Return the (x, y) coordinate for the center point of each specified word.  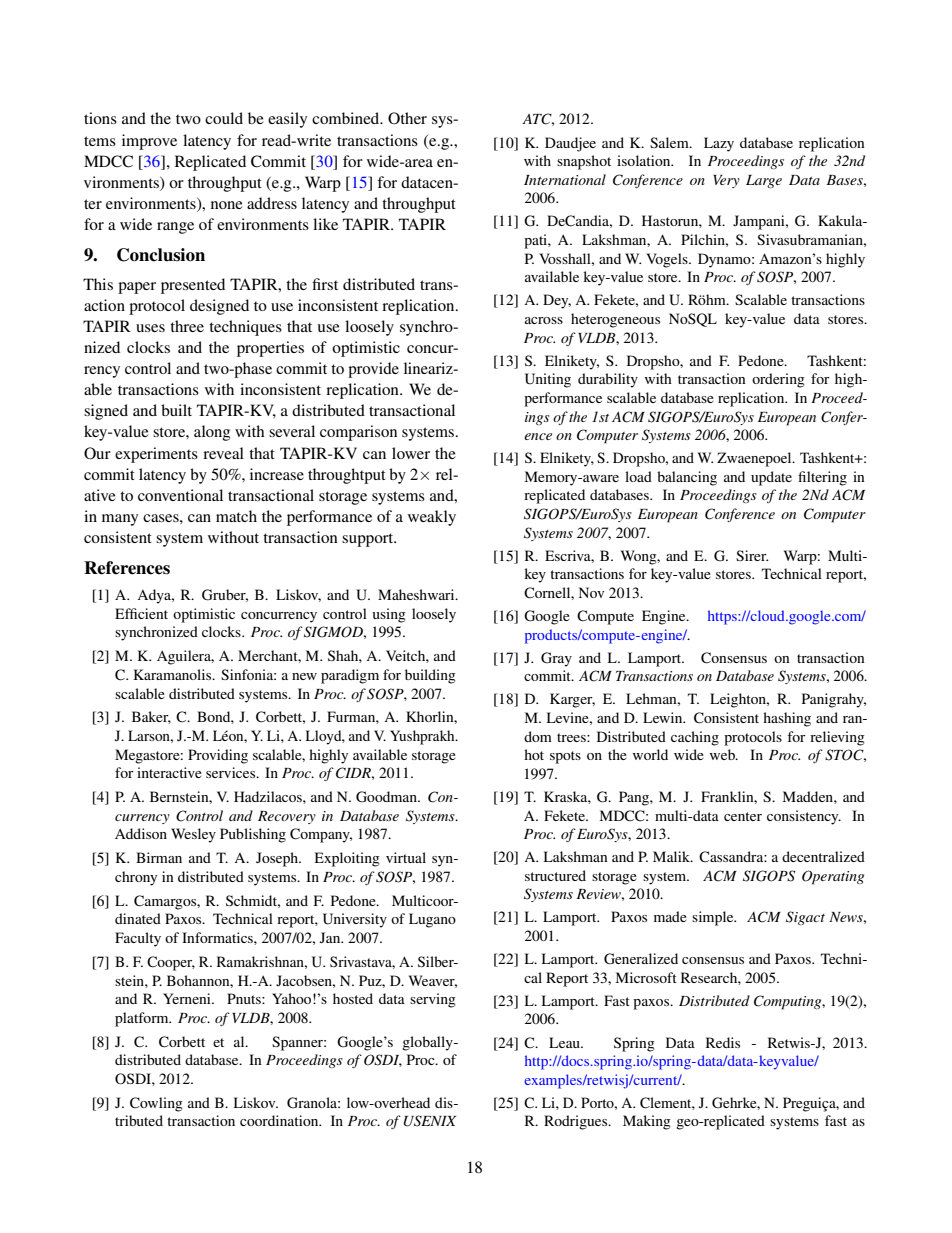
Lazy (719, 144)
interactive (169, 772)
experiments (156, 455)
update (771, 478)
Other (407, 118)
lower (411, 453)
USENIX (430, 1121)
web (723, 754)
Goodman (387, 797)
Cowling (156, 1104)
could (224, 118)
